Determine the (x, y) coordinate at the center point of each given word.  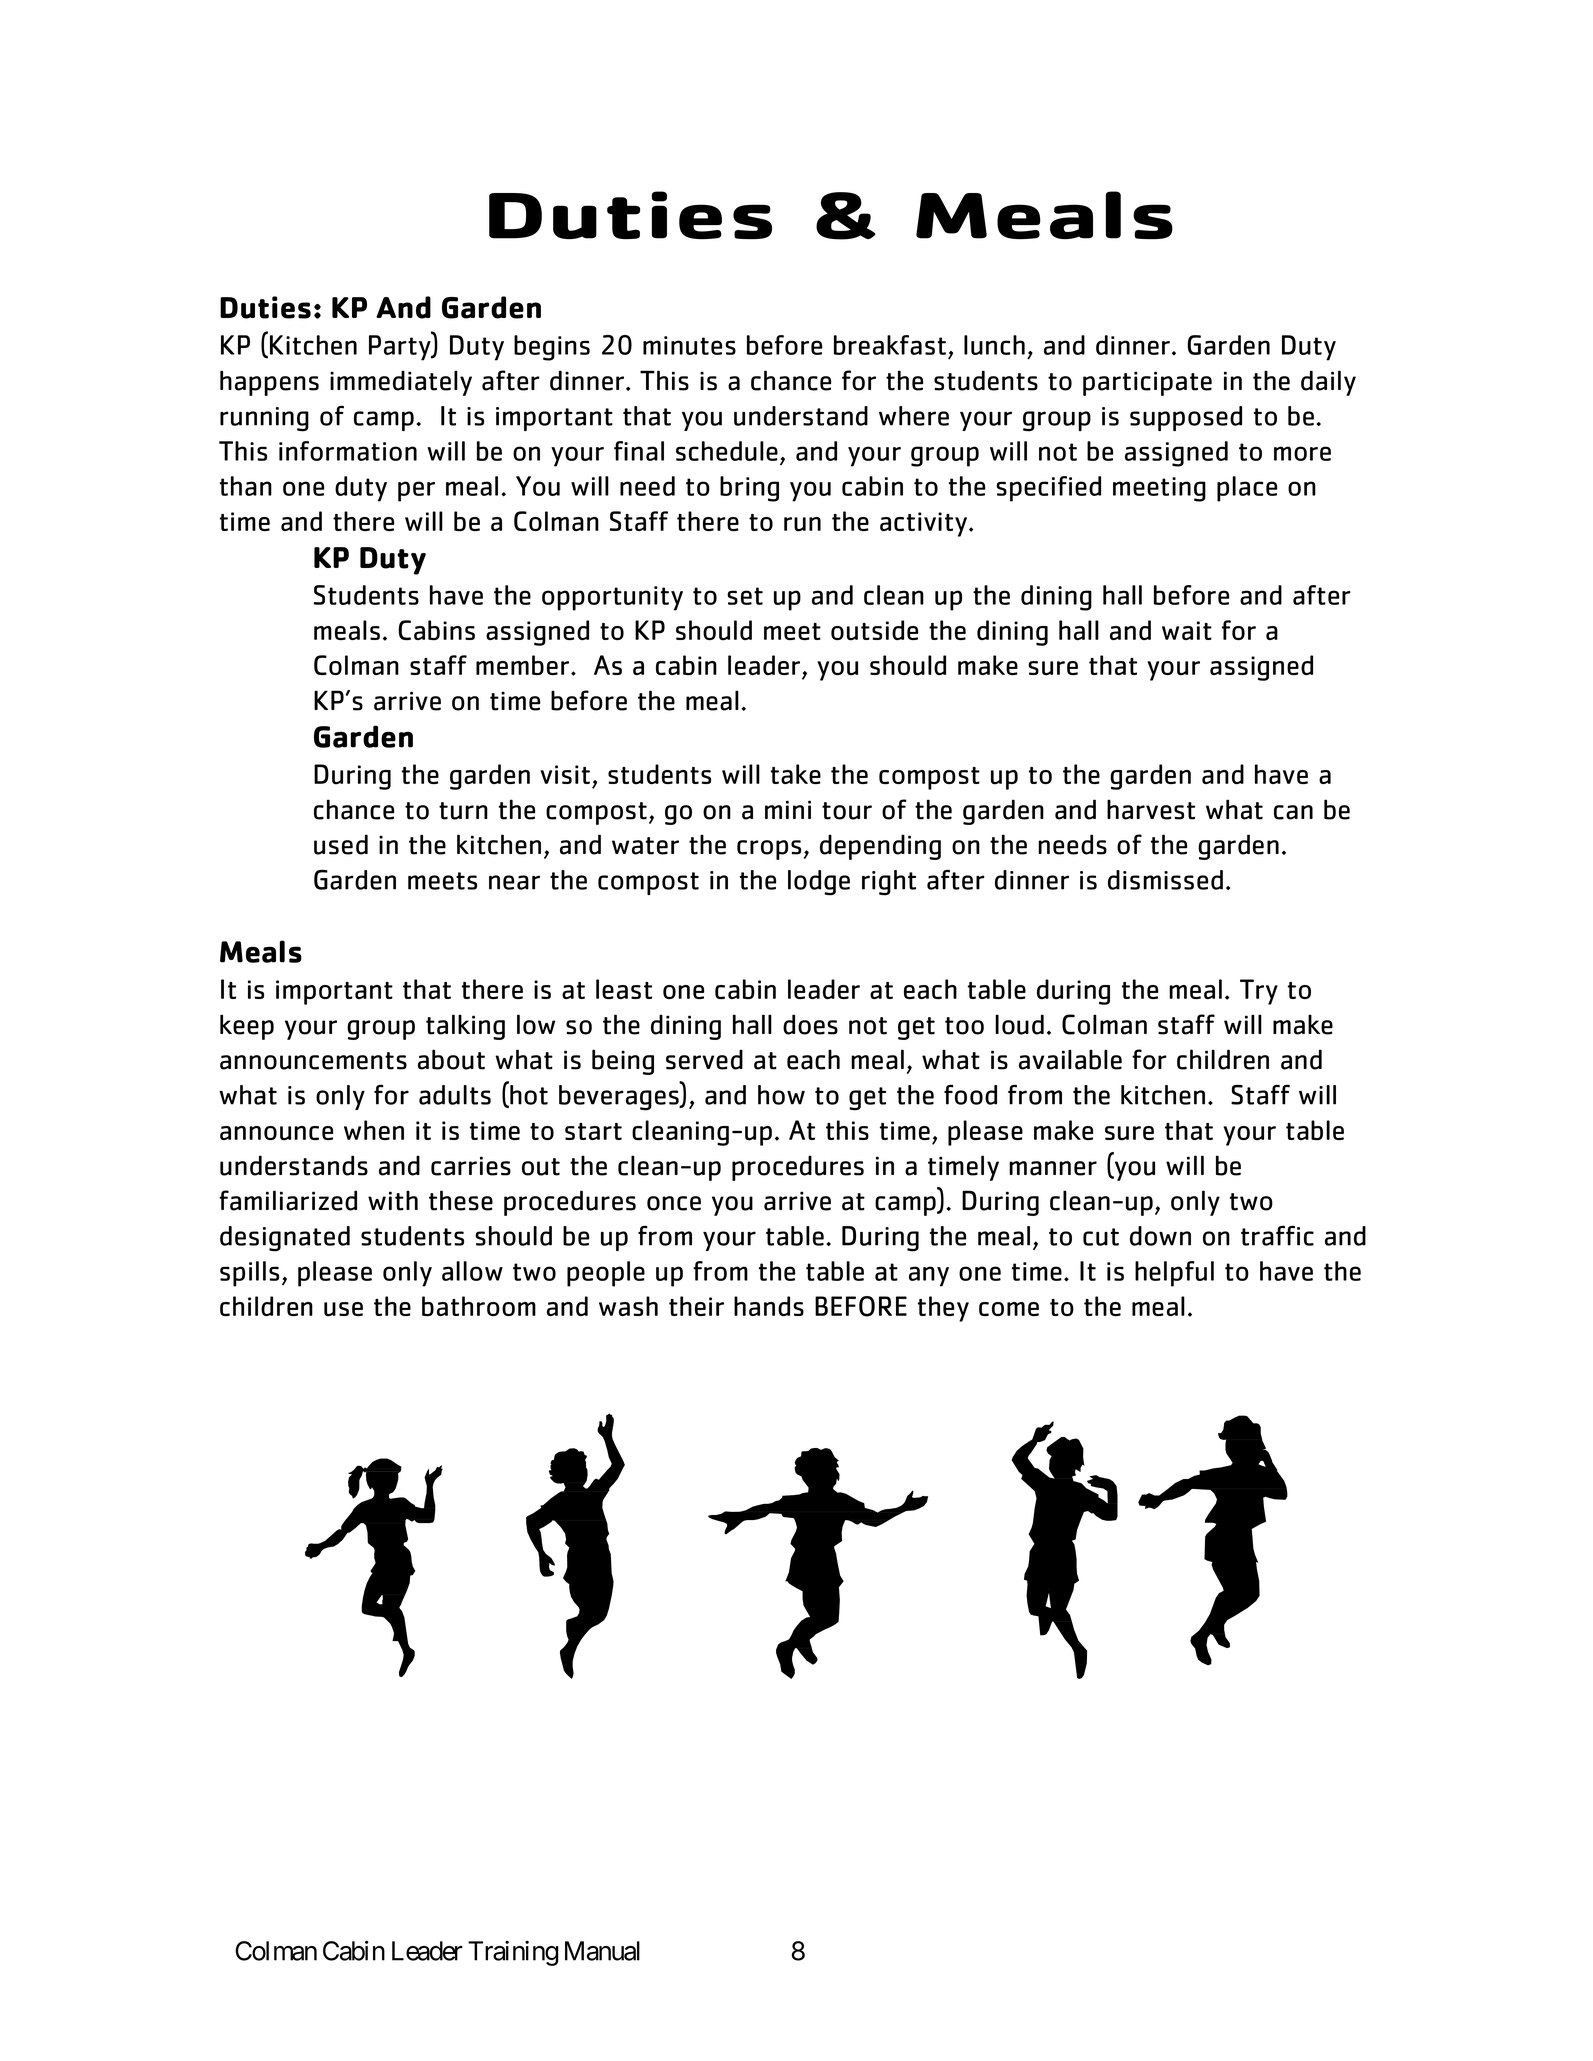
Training (513, 1953)
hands (769, 1306)
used (341, 844)
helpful (1174, 1274)
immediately (401, 383)
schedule (727, 451)
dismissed (1165, 880)
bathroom (479, 1306)
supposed (1186, 418)
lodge (819, 883)
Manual (602, 1951)
